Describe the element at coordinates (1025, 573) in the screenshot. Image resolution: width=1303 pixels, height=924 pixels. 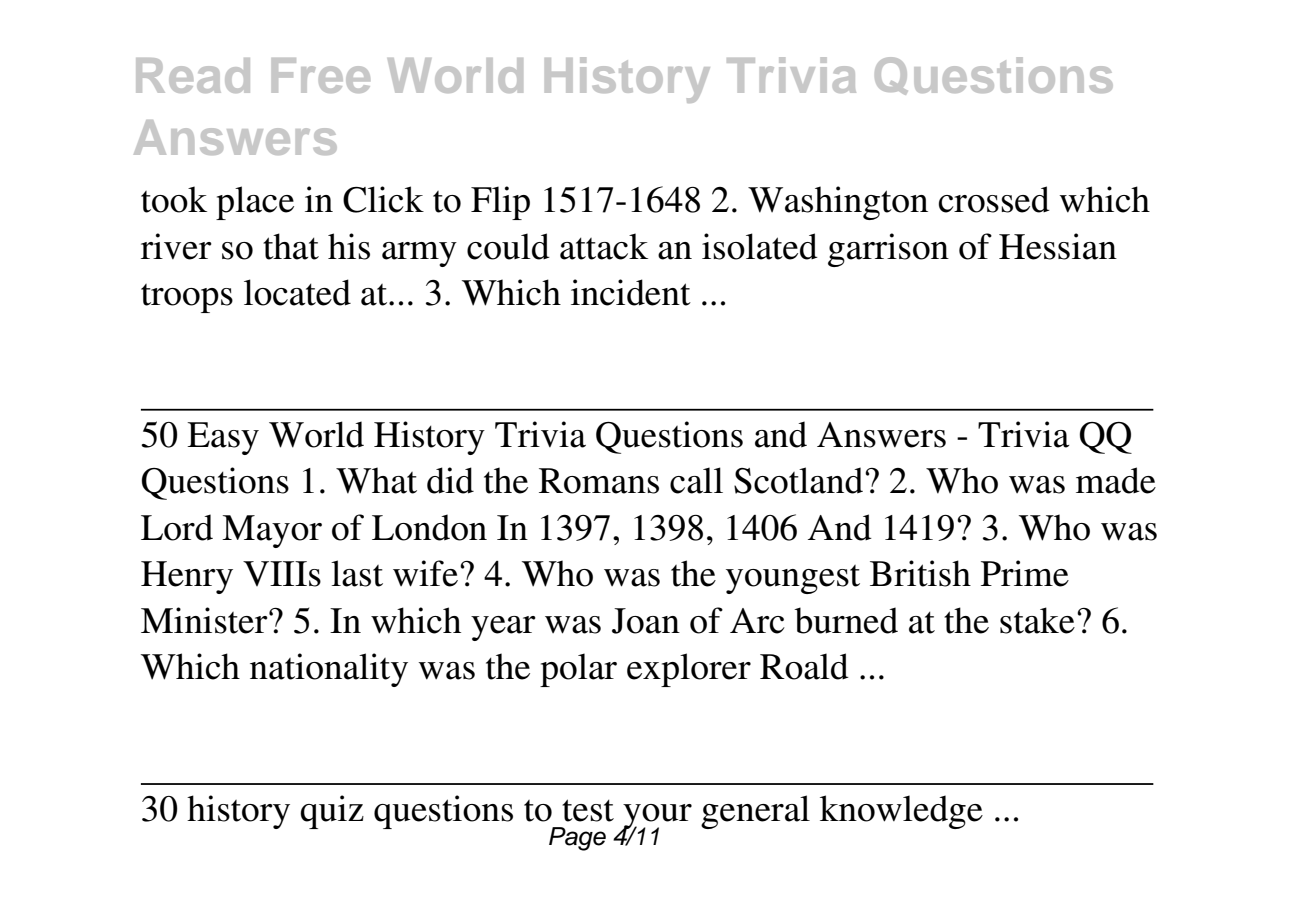
I see `Prime` at that location.
